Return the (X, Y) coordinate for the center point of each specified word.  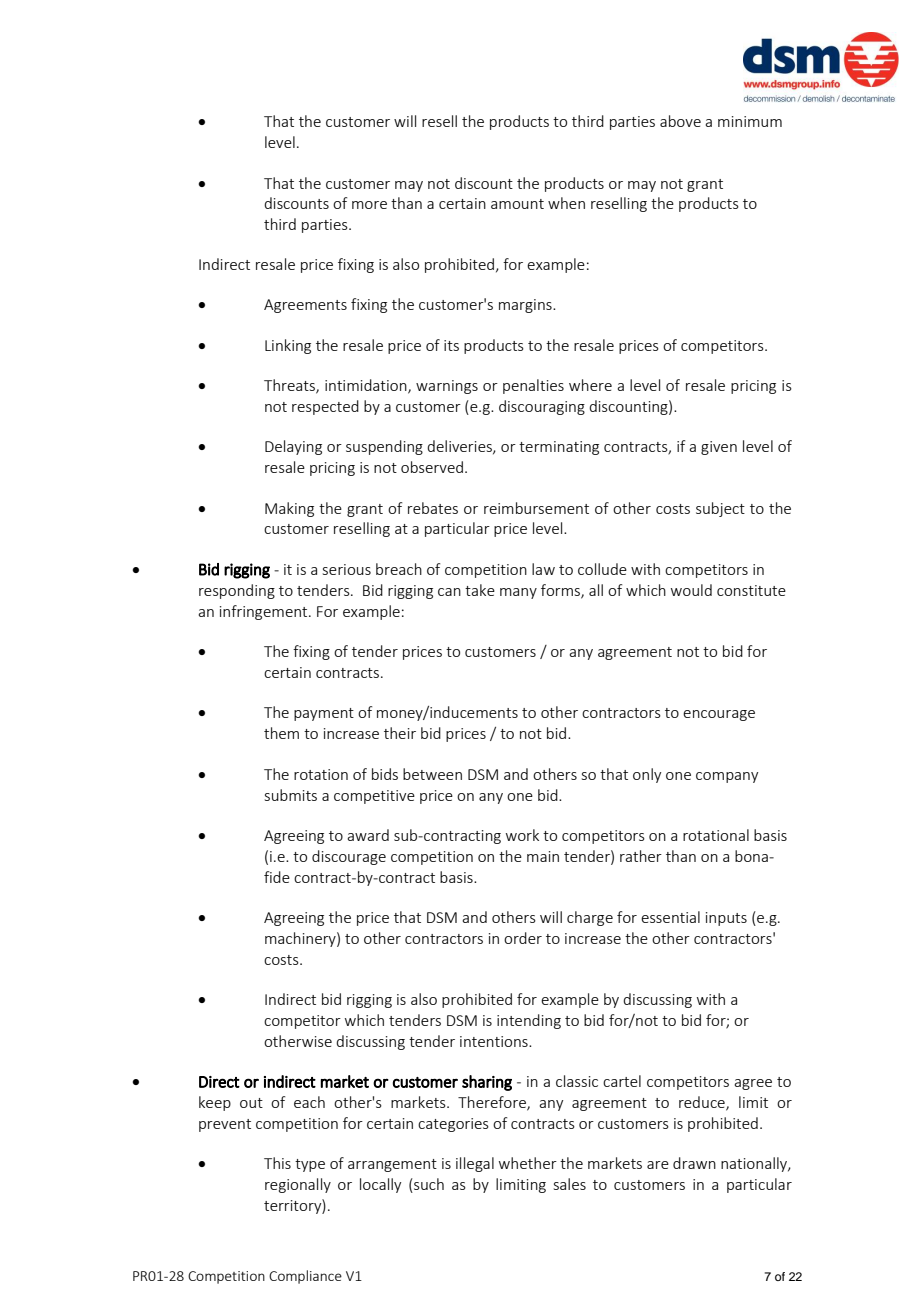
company (727, 777)
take (480, 590)
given (719, 448)
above (680, 121)
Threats (290, 386)
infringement (265, 612)
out (251, 1103)
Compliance (305, 1277)
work (522, 835)
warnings (447, 387)
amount (517, 204)
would (691, 590)
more (369, 205)
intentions (495, 1041)
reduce (703, 1103)
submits (291, 795)
